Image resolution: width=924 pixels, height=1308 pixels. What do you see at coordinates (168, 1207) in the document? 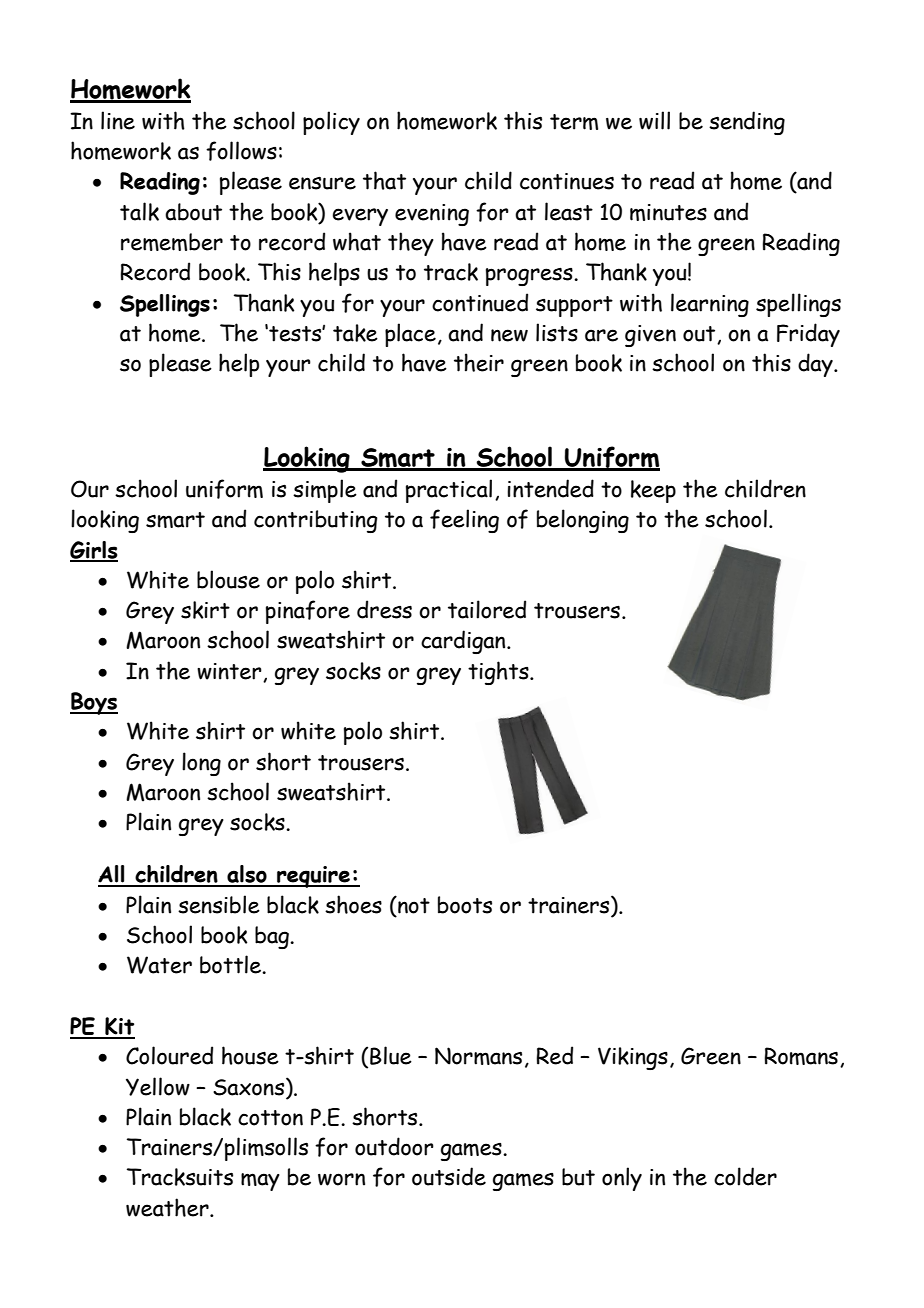
I see `weather` at bounding box center [168, 1207].
